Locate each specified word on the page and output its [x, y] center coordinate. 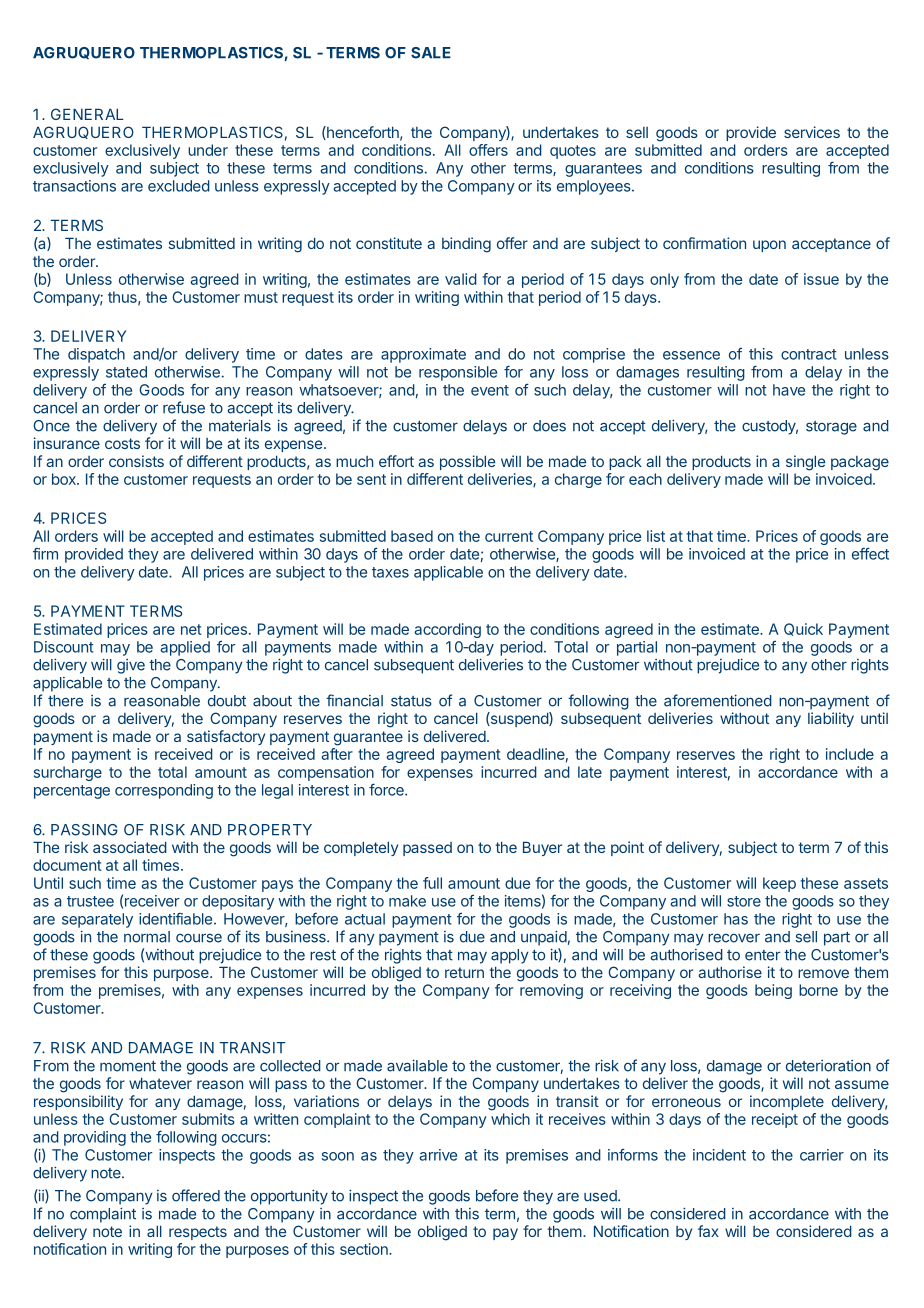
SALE [431, 53]
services [812, 132]
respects [198, 1233]
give [131, 666]
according [447, 630]
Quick [803, 629]
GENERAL [87, 114]
